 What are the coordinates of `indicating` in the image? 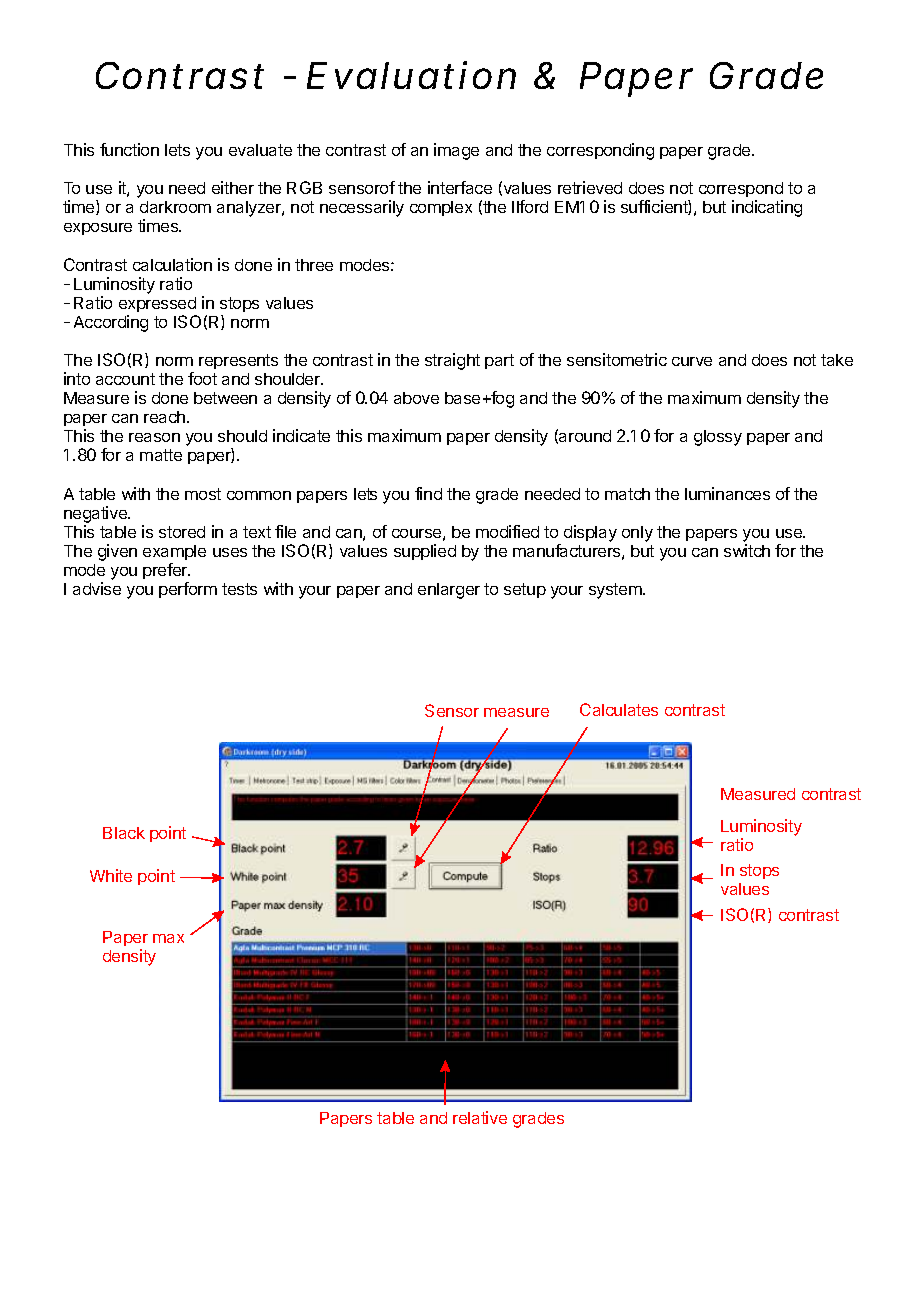 It's located at (767, 208).
